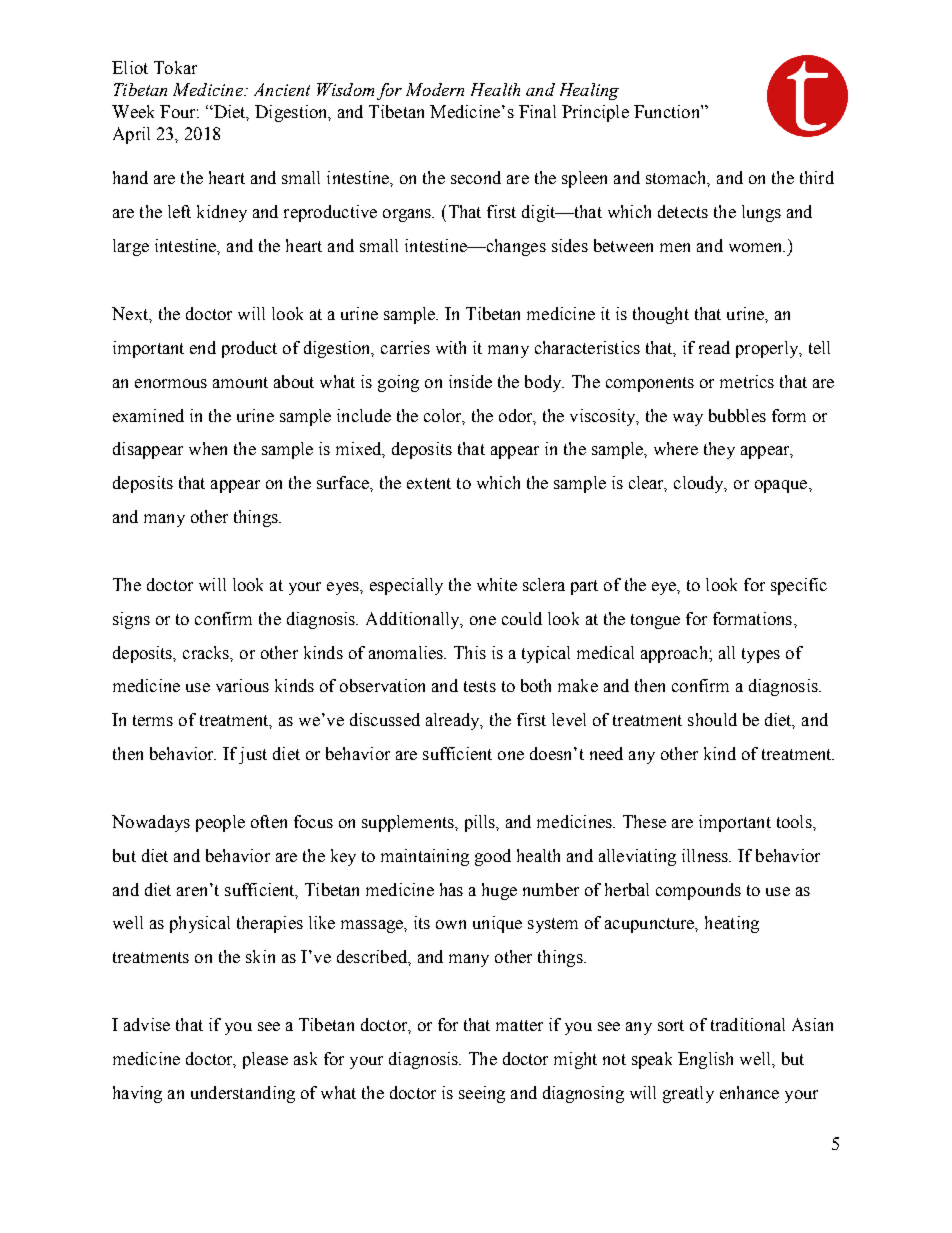 This screenshot has height=1233, width=952. What do you see at coordinates (706, 855) in the screenshot?
I see `illness` at bounding box center [706, 855].
